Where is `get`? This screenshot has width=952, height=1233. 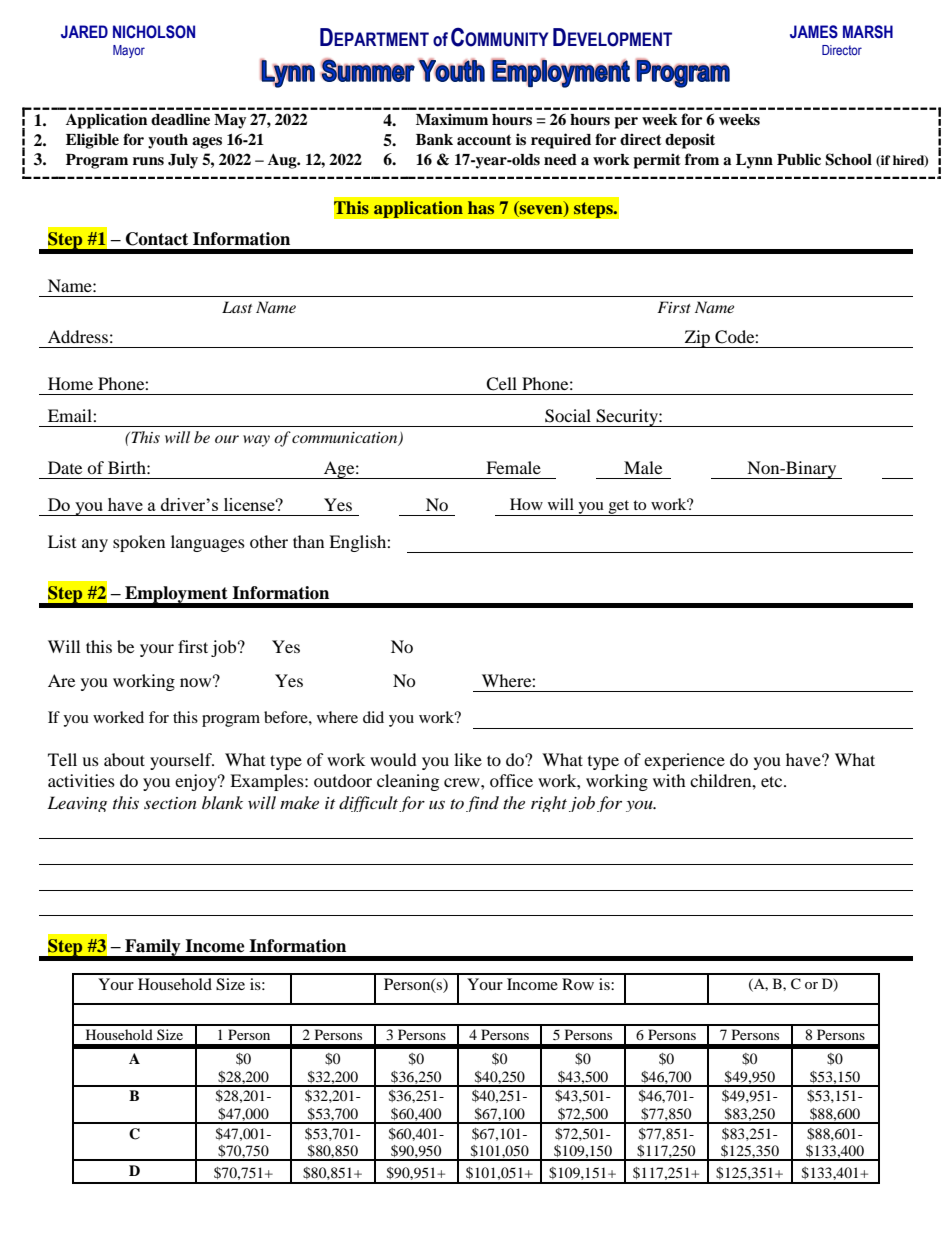
get is located at coordinates (619, 508).
